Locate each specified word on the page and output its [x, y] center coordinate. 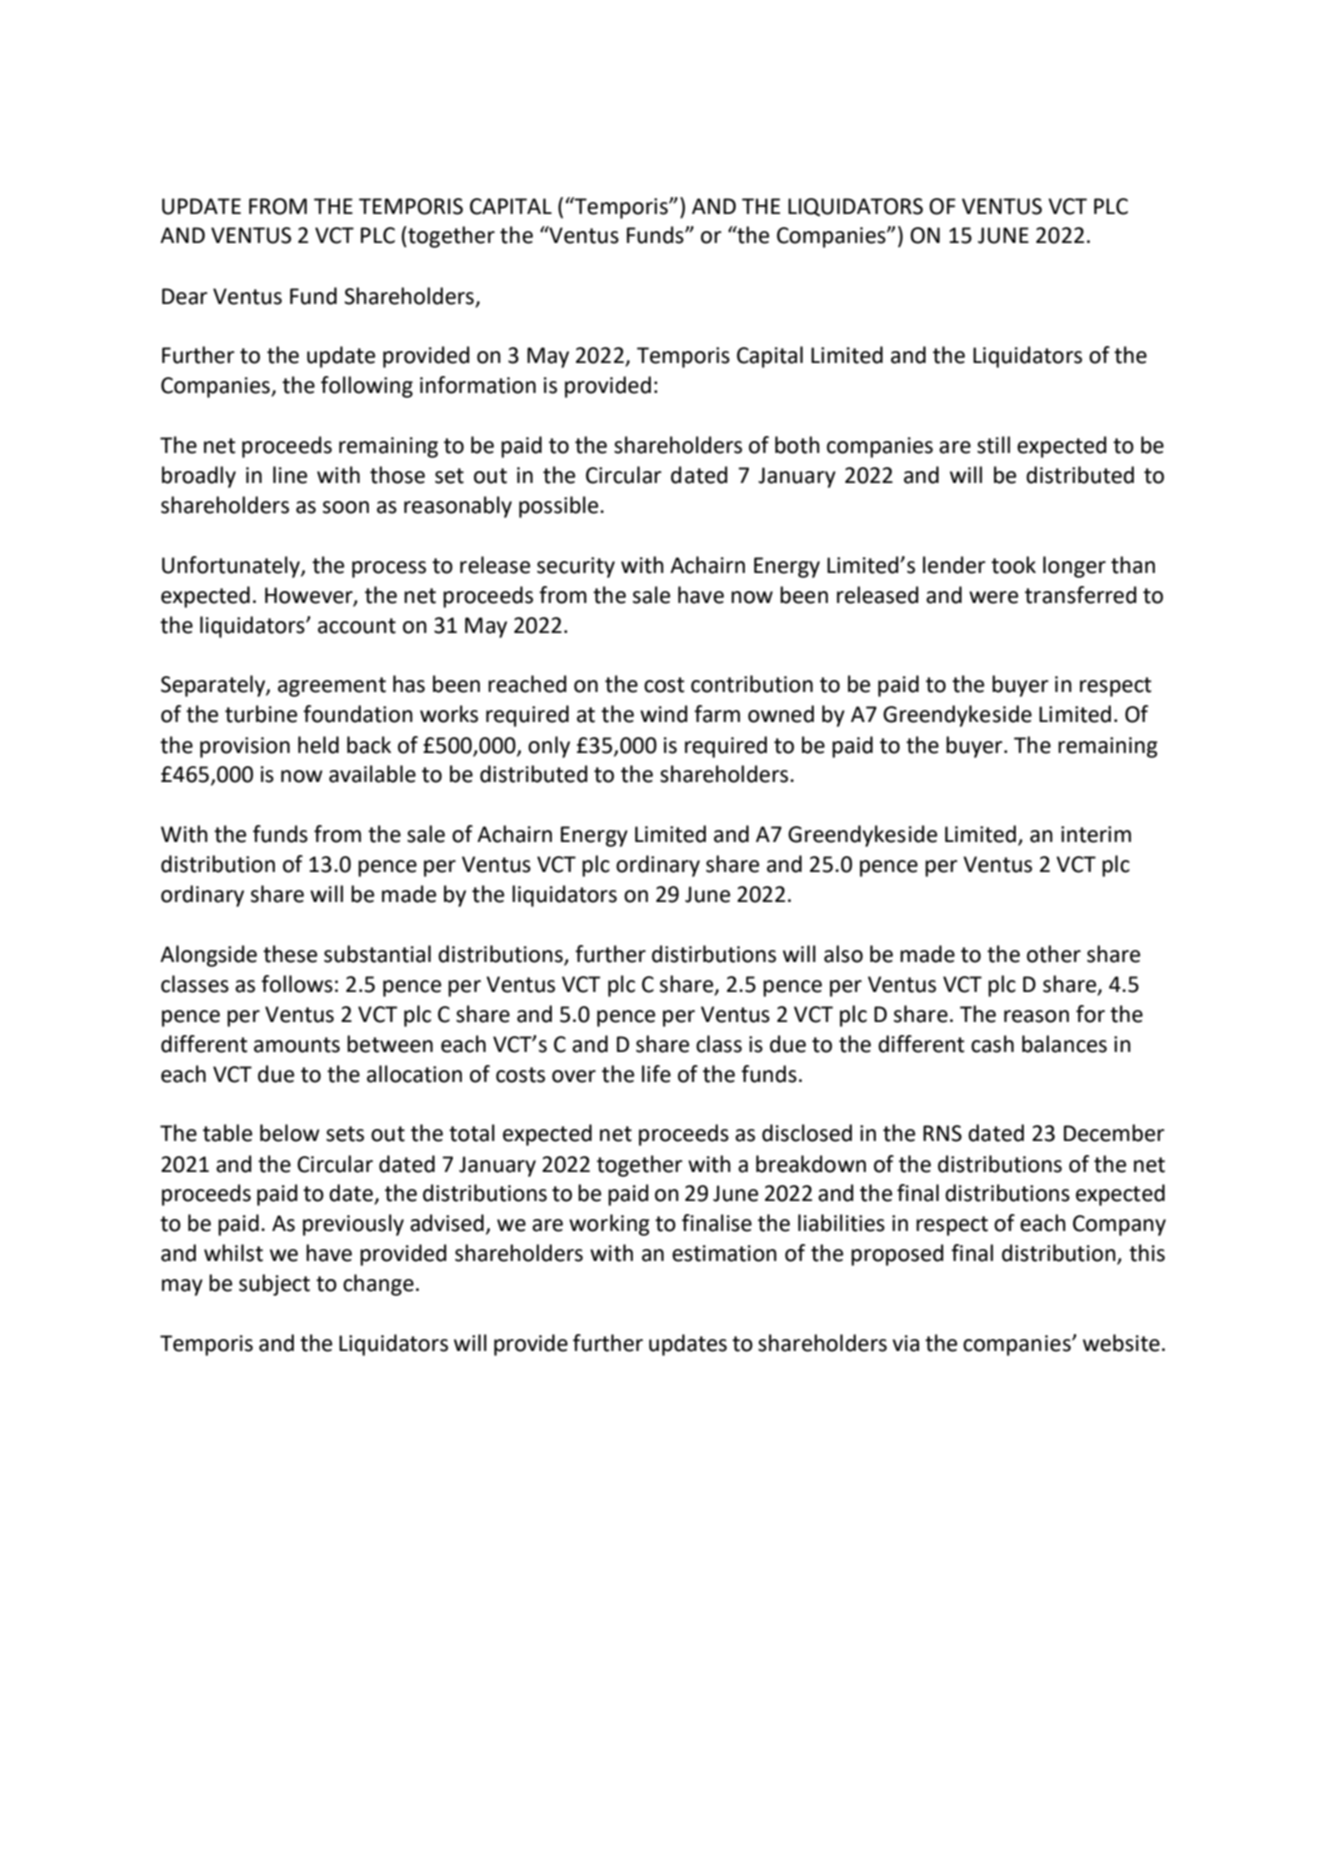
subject [274, 1285]
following [367, 387]
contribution [752, 684]
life [656, 1074]
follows [297, 984]
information [478, 385]
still [993, 445]
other [1054, 954]
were [993, 597]
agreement [332, 687]
